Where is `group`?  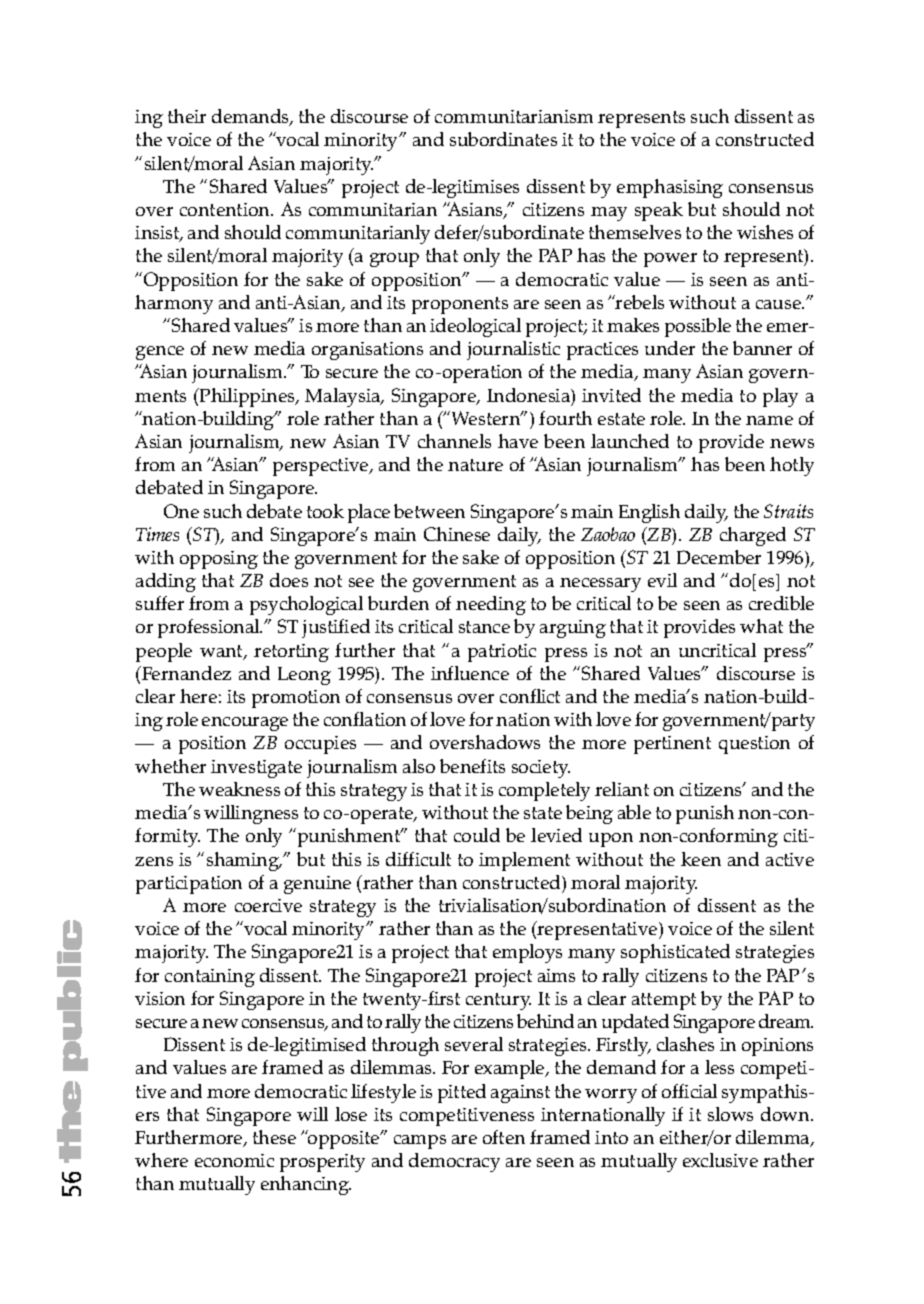
group is located at coordinates (394, 260).
